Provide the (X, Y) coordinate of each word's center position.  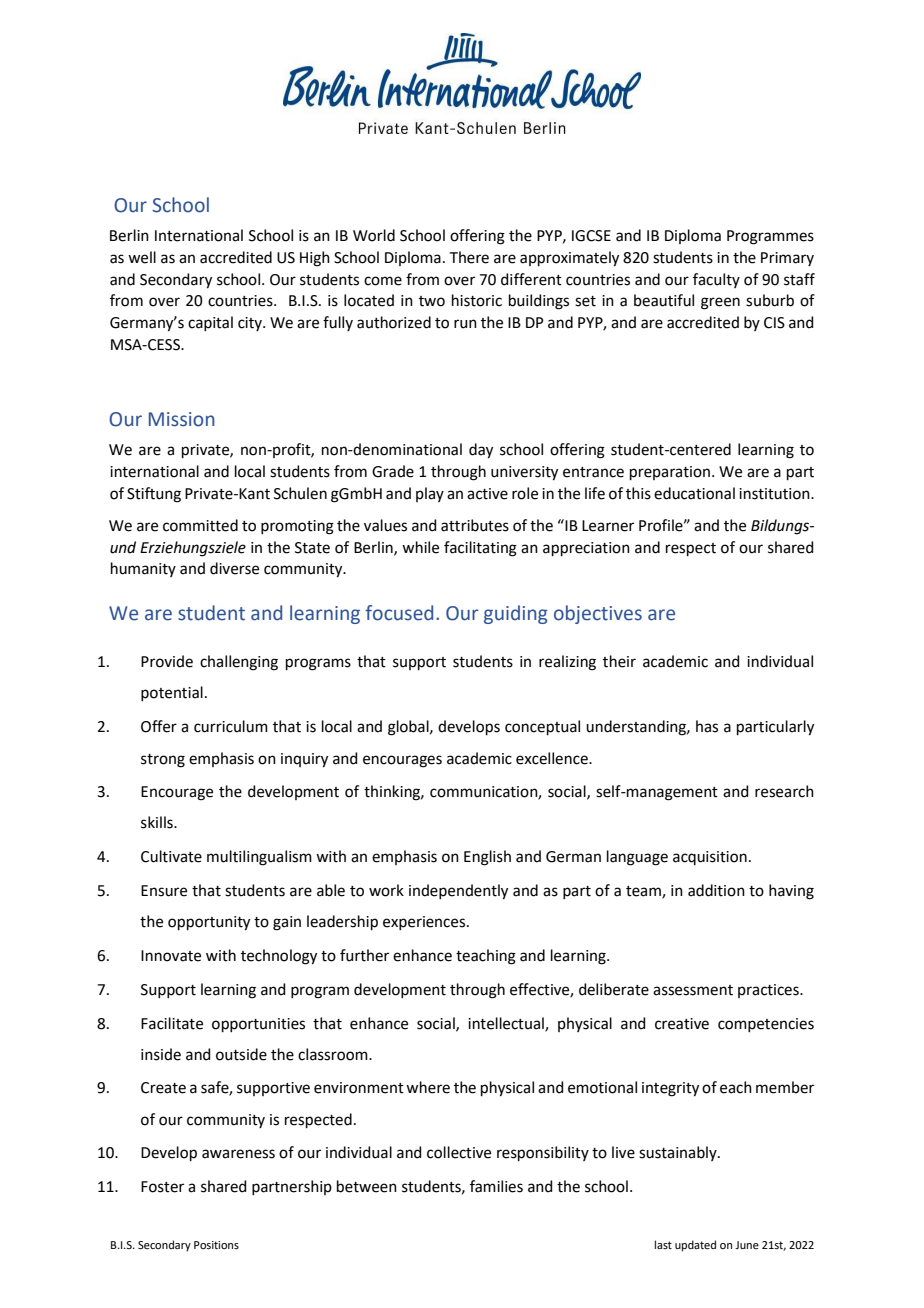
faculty (716, 280)
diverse (234, 568)
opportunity (209, 923)
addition (716, 890)
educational (694, 493)
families (496, 1186)
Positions (216, 1245)
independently (458, 892)
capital (210, 323)
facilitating (480, 549)
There (469, 257)
